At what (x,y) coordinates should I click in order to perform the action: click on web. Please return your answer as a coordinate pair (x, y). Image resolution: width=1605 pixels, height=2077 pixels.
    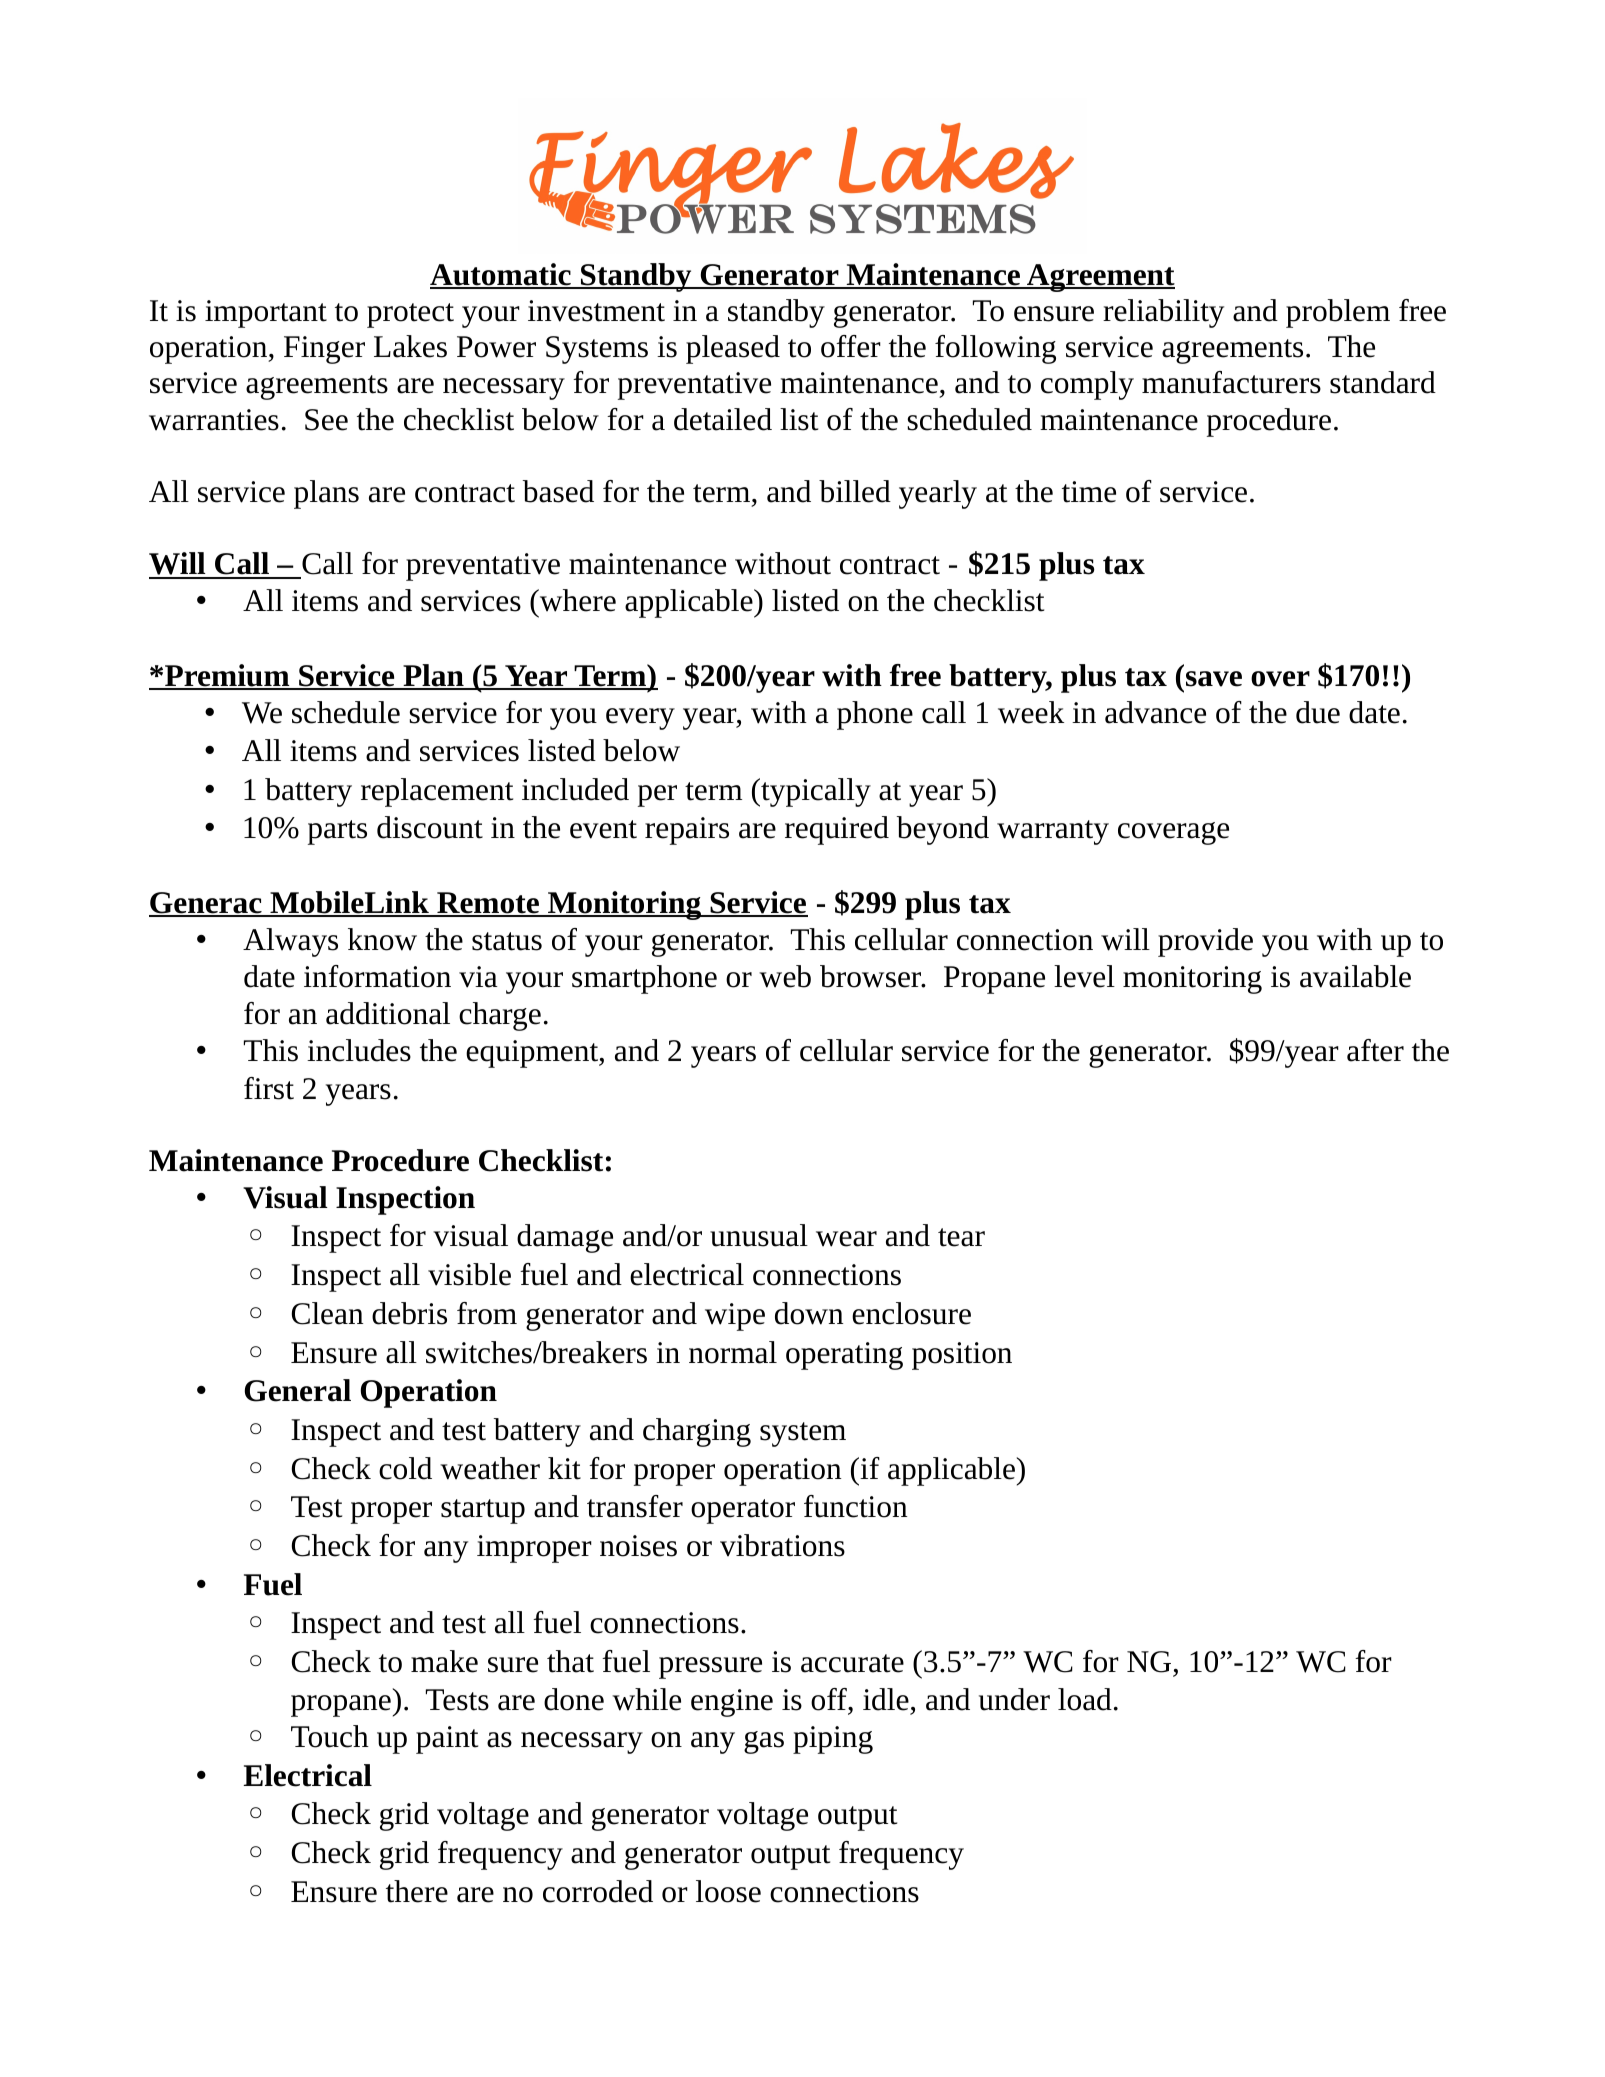
    Looking at the image, I should click on (785, 976).
